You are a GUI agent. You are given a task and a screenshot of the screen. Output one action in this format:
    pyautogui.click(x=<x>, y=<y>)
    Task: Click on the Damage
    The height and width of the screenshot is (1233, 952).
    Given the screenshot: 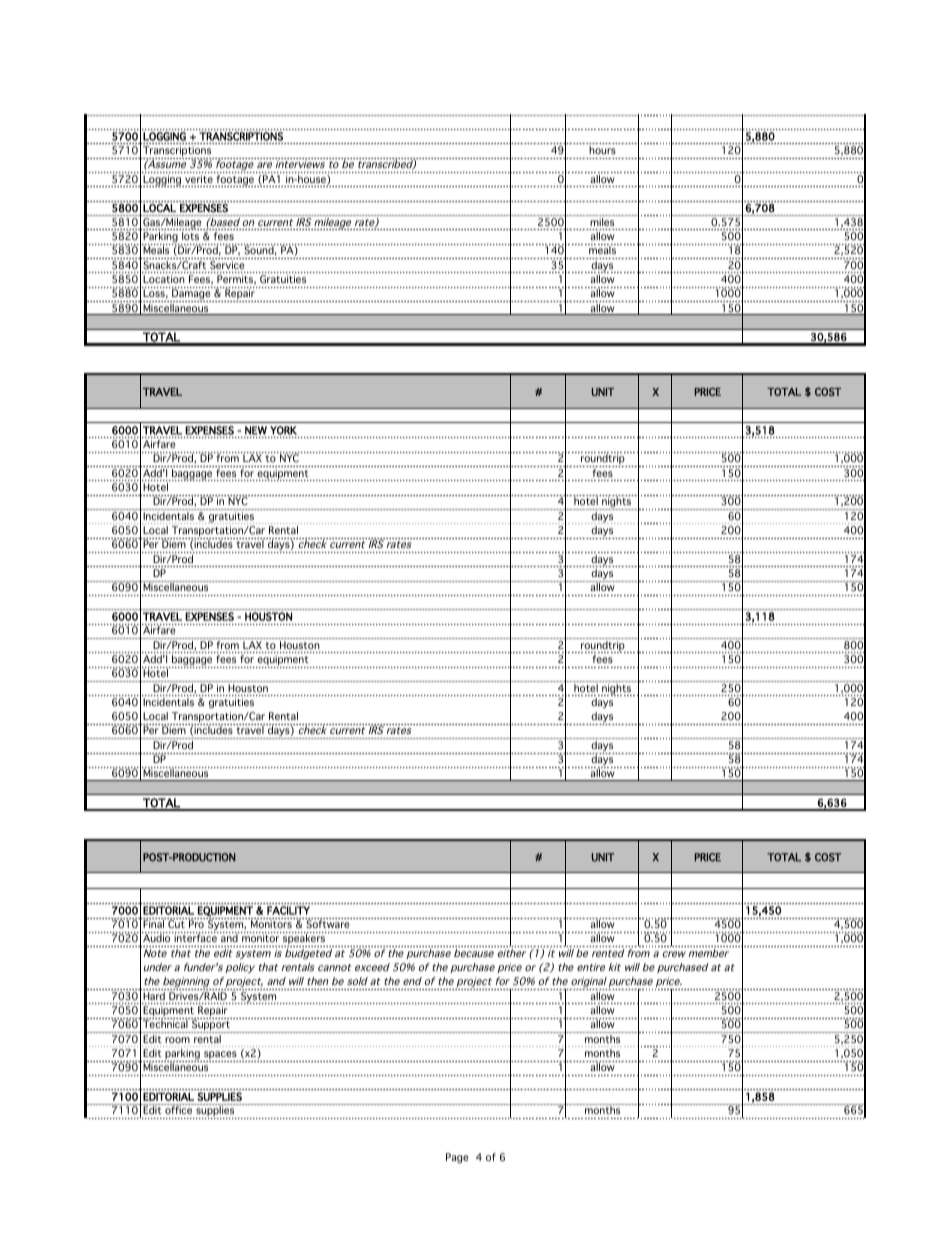 What is the action you would take?
    pyautogui.click(x=191, y=295)
